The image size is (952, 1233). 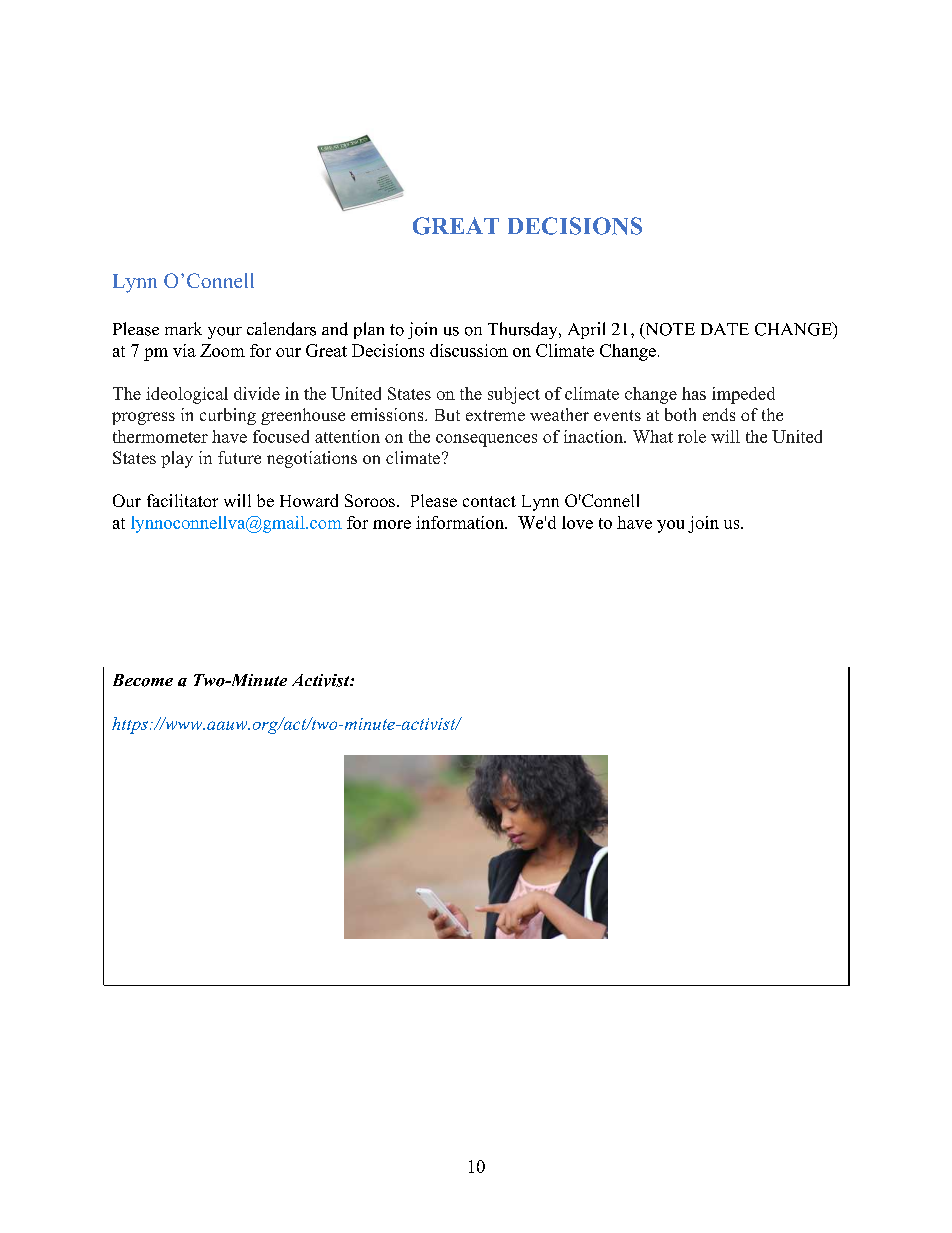 What do you see at coordinates (669, 330) in the screenshot?
I see `NOTE` at bounding box center [669, 330].
